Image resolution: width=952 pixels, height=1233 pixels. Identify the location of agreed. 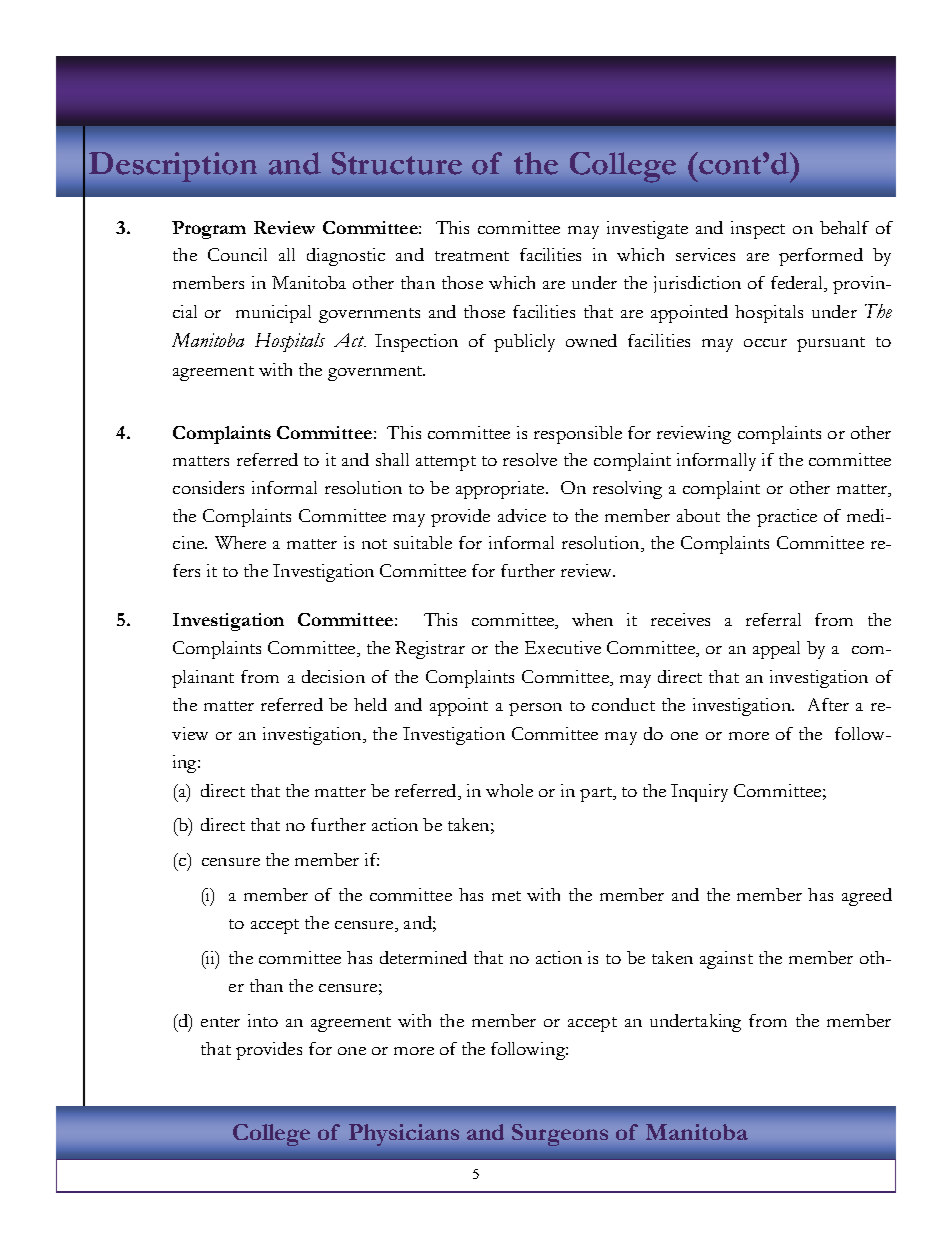
(867, 897).
